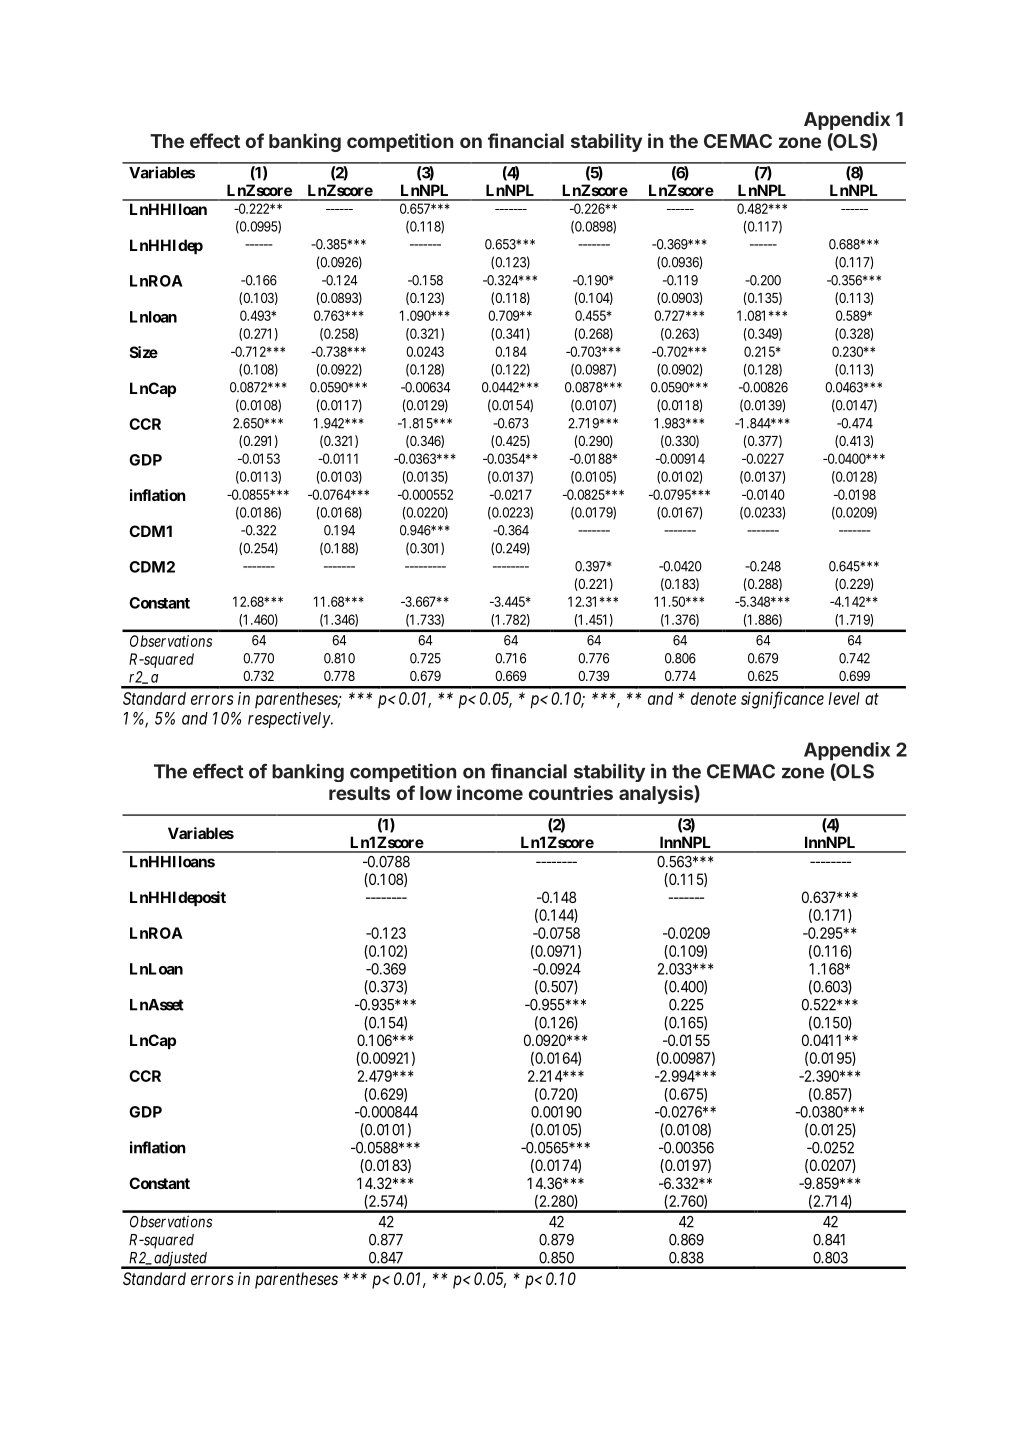 The width and height of the image is (1028, 1454). Describe the element at coordinates (782, 700) in the image. I see `significance` at that location.
